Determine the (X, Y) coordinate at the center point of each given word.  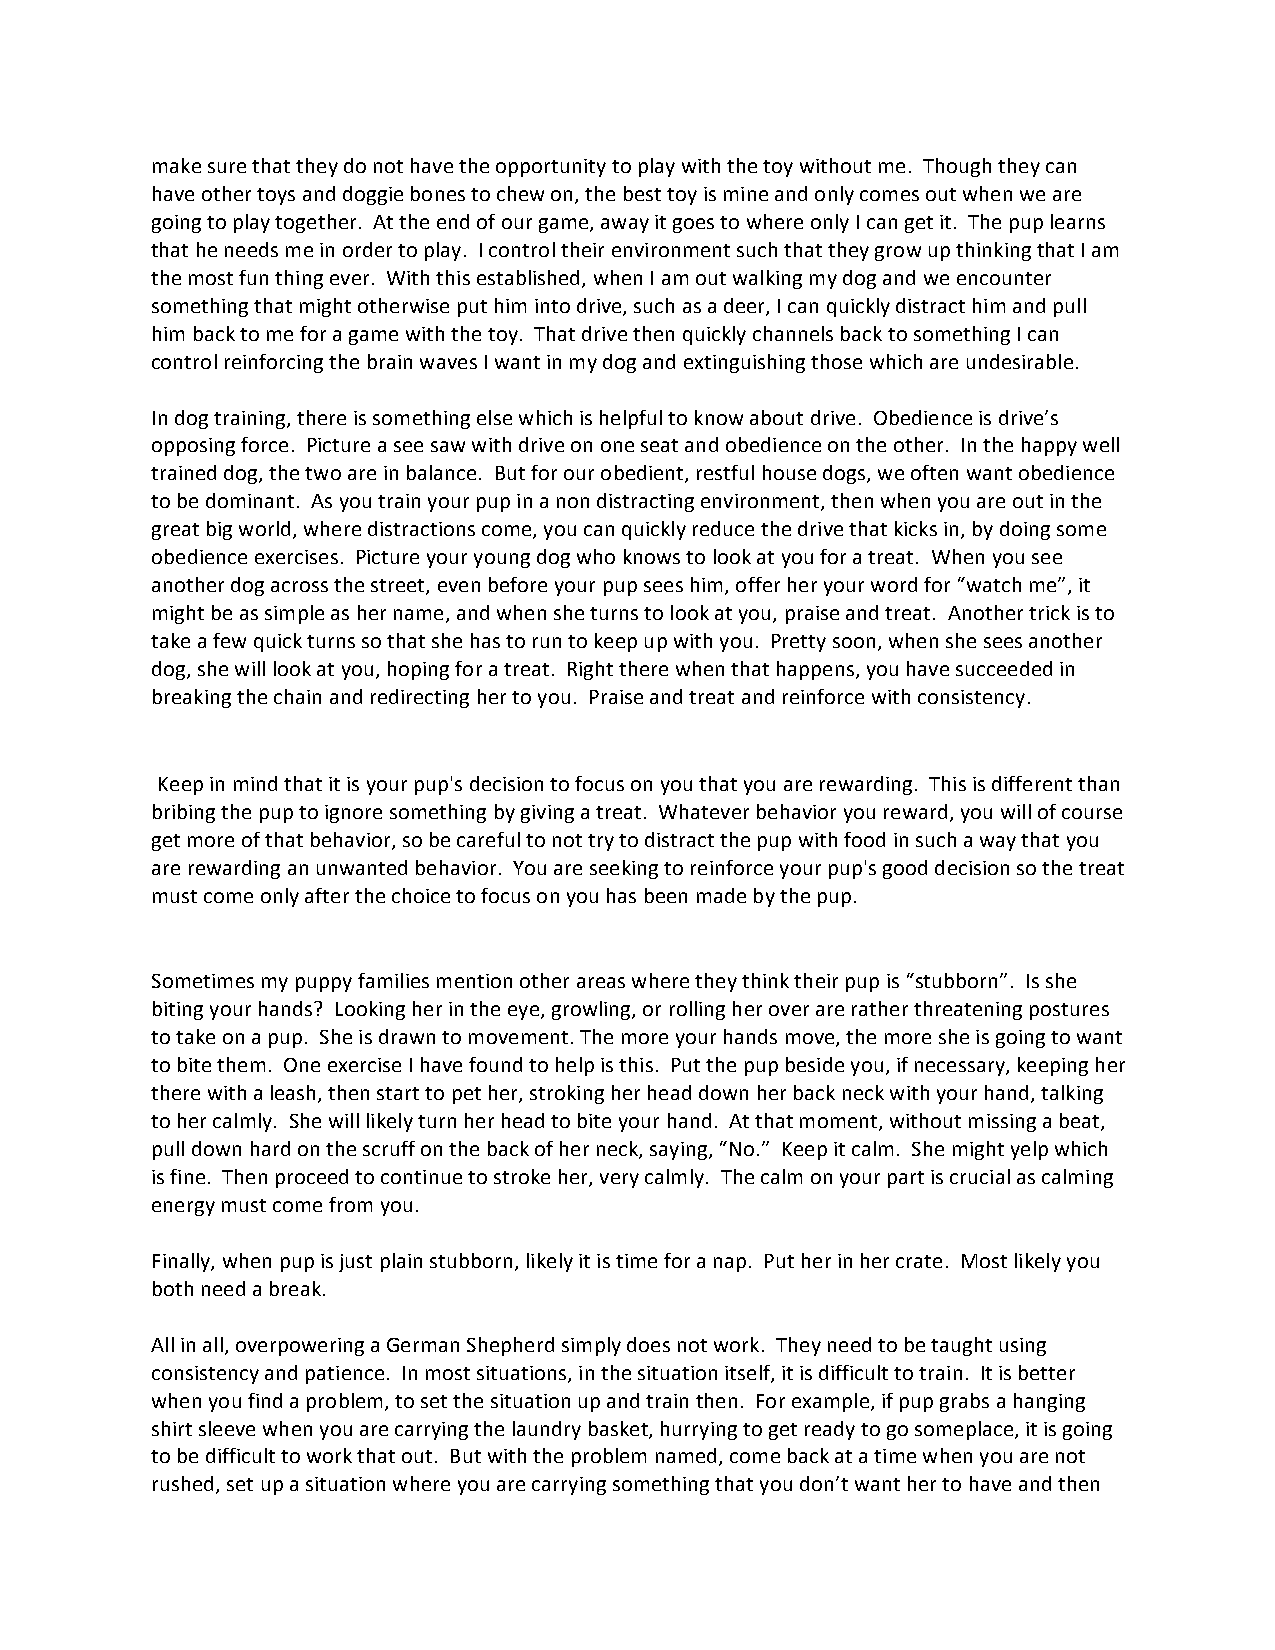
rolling (697, 1010)
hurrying (699, 1430)
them (241, 1064)
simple (294, 614)
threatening (968, 1010)
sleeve (227, 1428)
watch (992, 584)
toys (276, 196)
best (642, 193)
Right (590, 670)
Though (957, 167)
